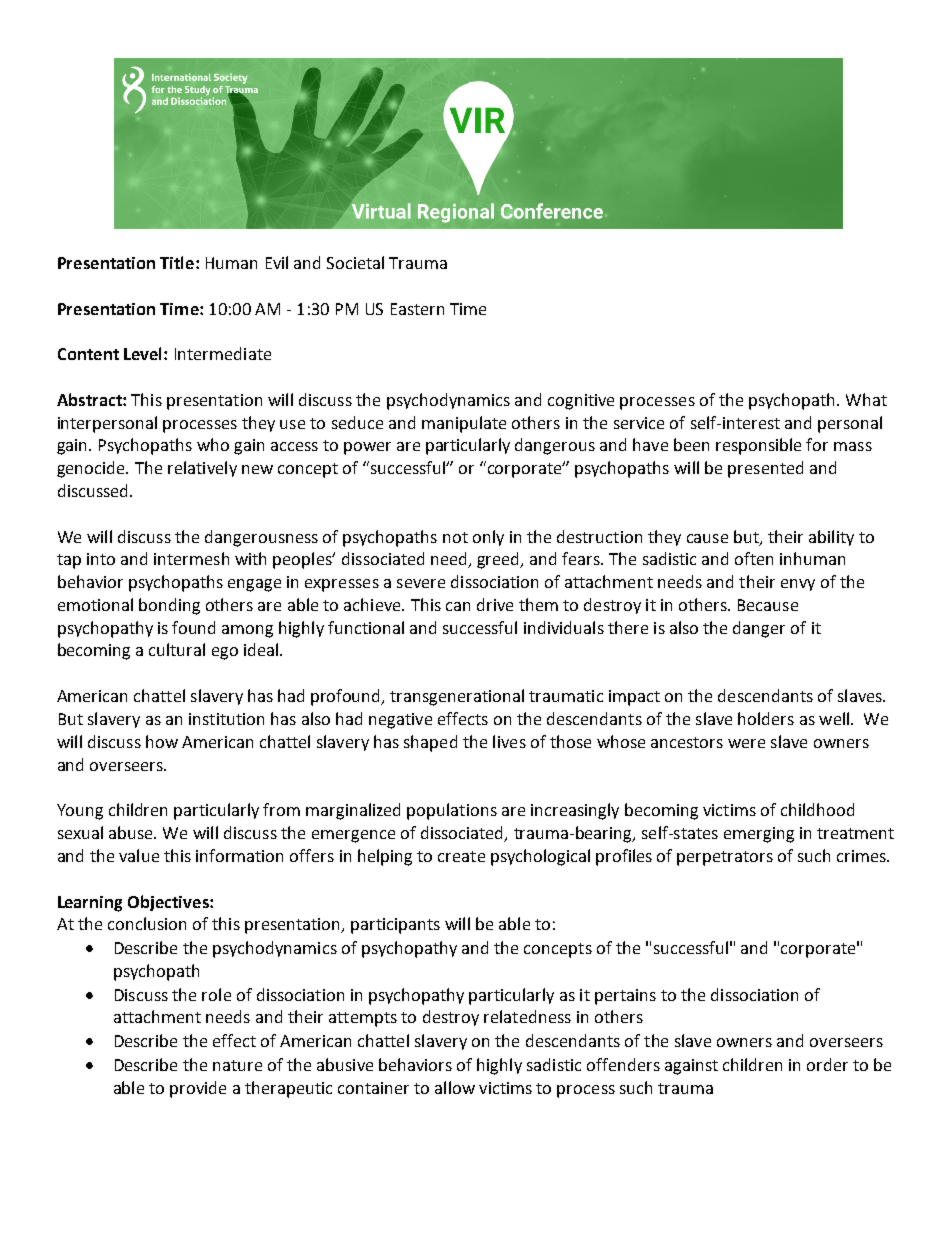 This image has width=952, height=1233. I want to click on holders, so click(766, 718).
